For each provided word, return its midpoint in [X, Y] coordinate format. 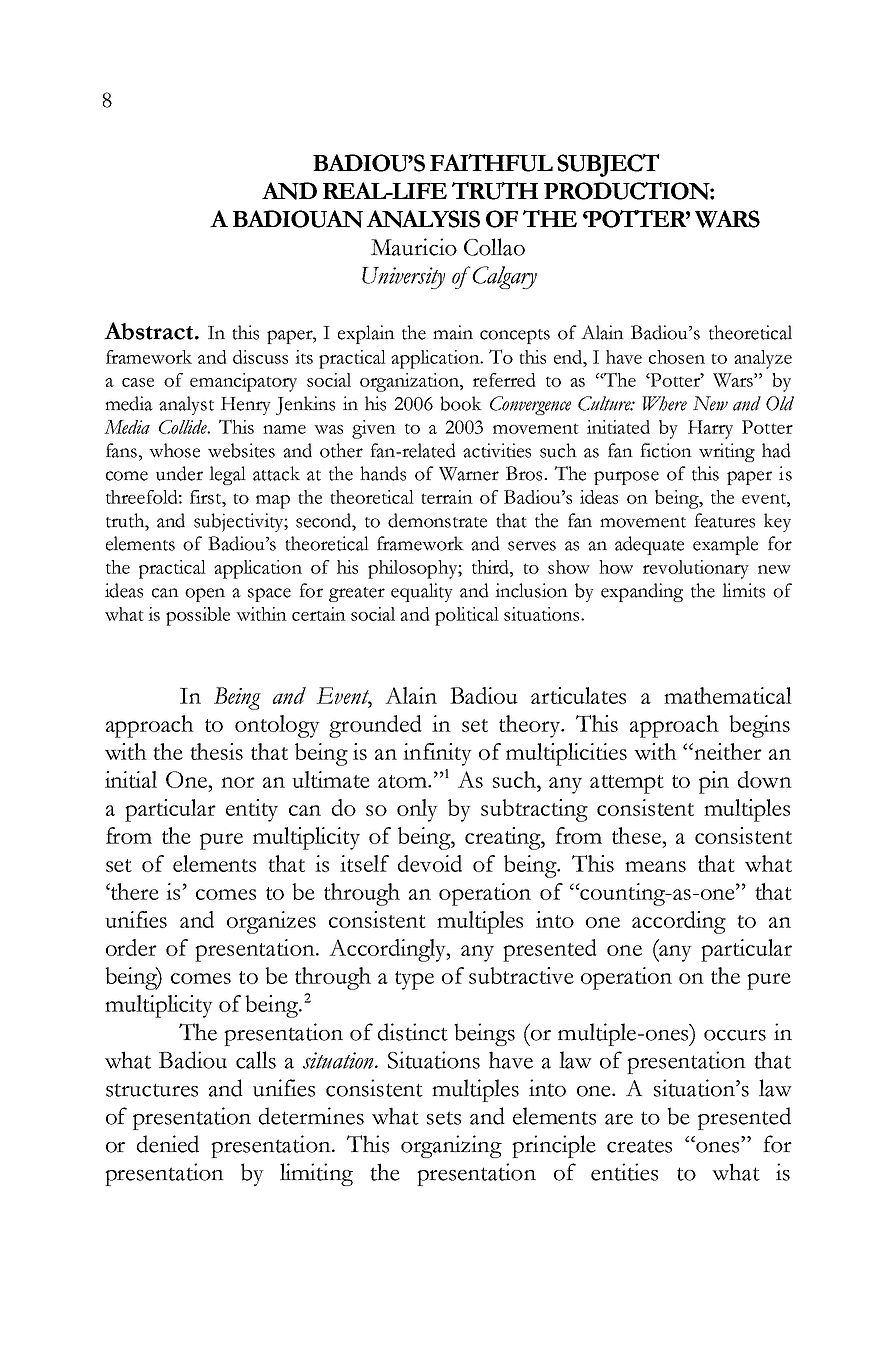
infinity [437, 754]
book [461, 403]
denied [168, 1144]
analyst [186, 405]
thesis [216, 751]
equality [422, 592]
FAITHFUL [491, 163]
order [131, 947]
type [414, 980]
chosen [677, 357]
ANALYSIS [423, 219]
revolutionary [696, 569]
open [205, 595]
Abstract [150, 331]
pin [714, 782]
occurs [735, 1035]
